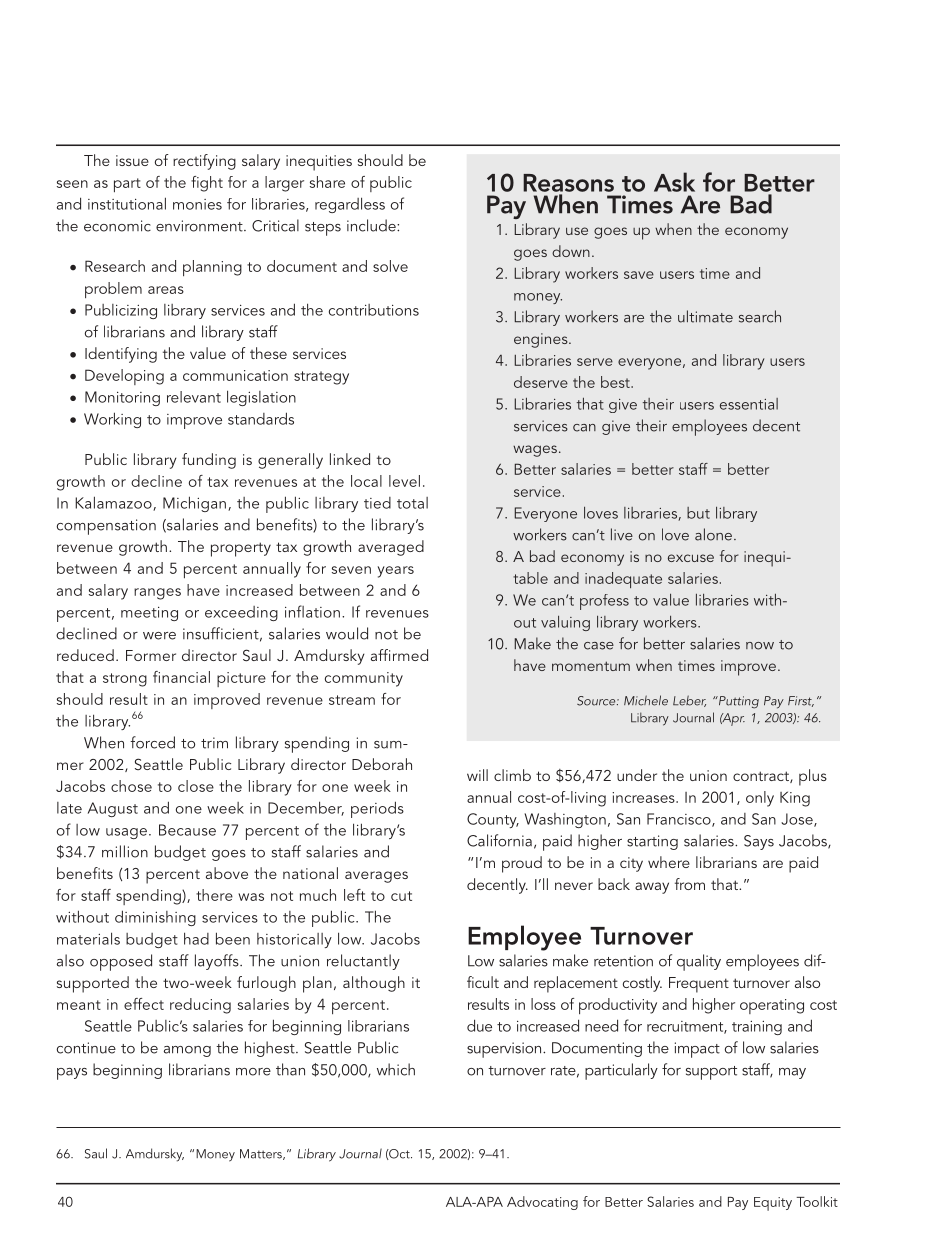  What do you see at coordinates (412, 503) in the screenshot?
I see `total` at bounding box center [412, 503].
